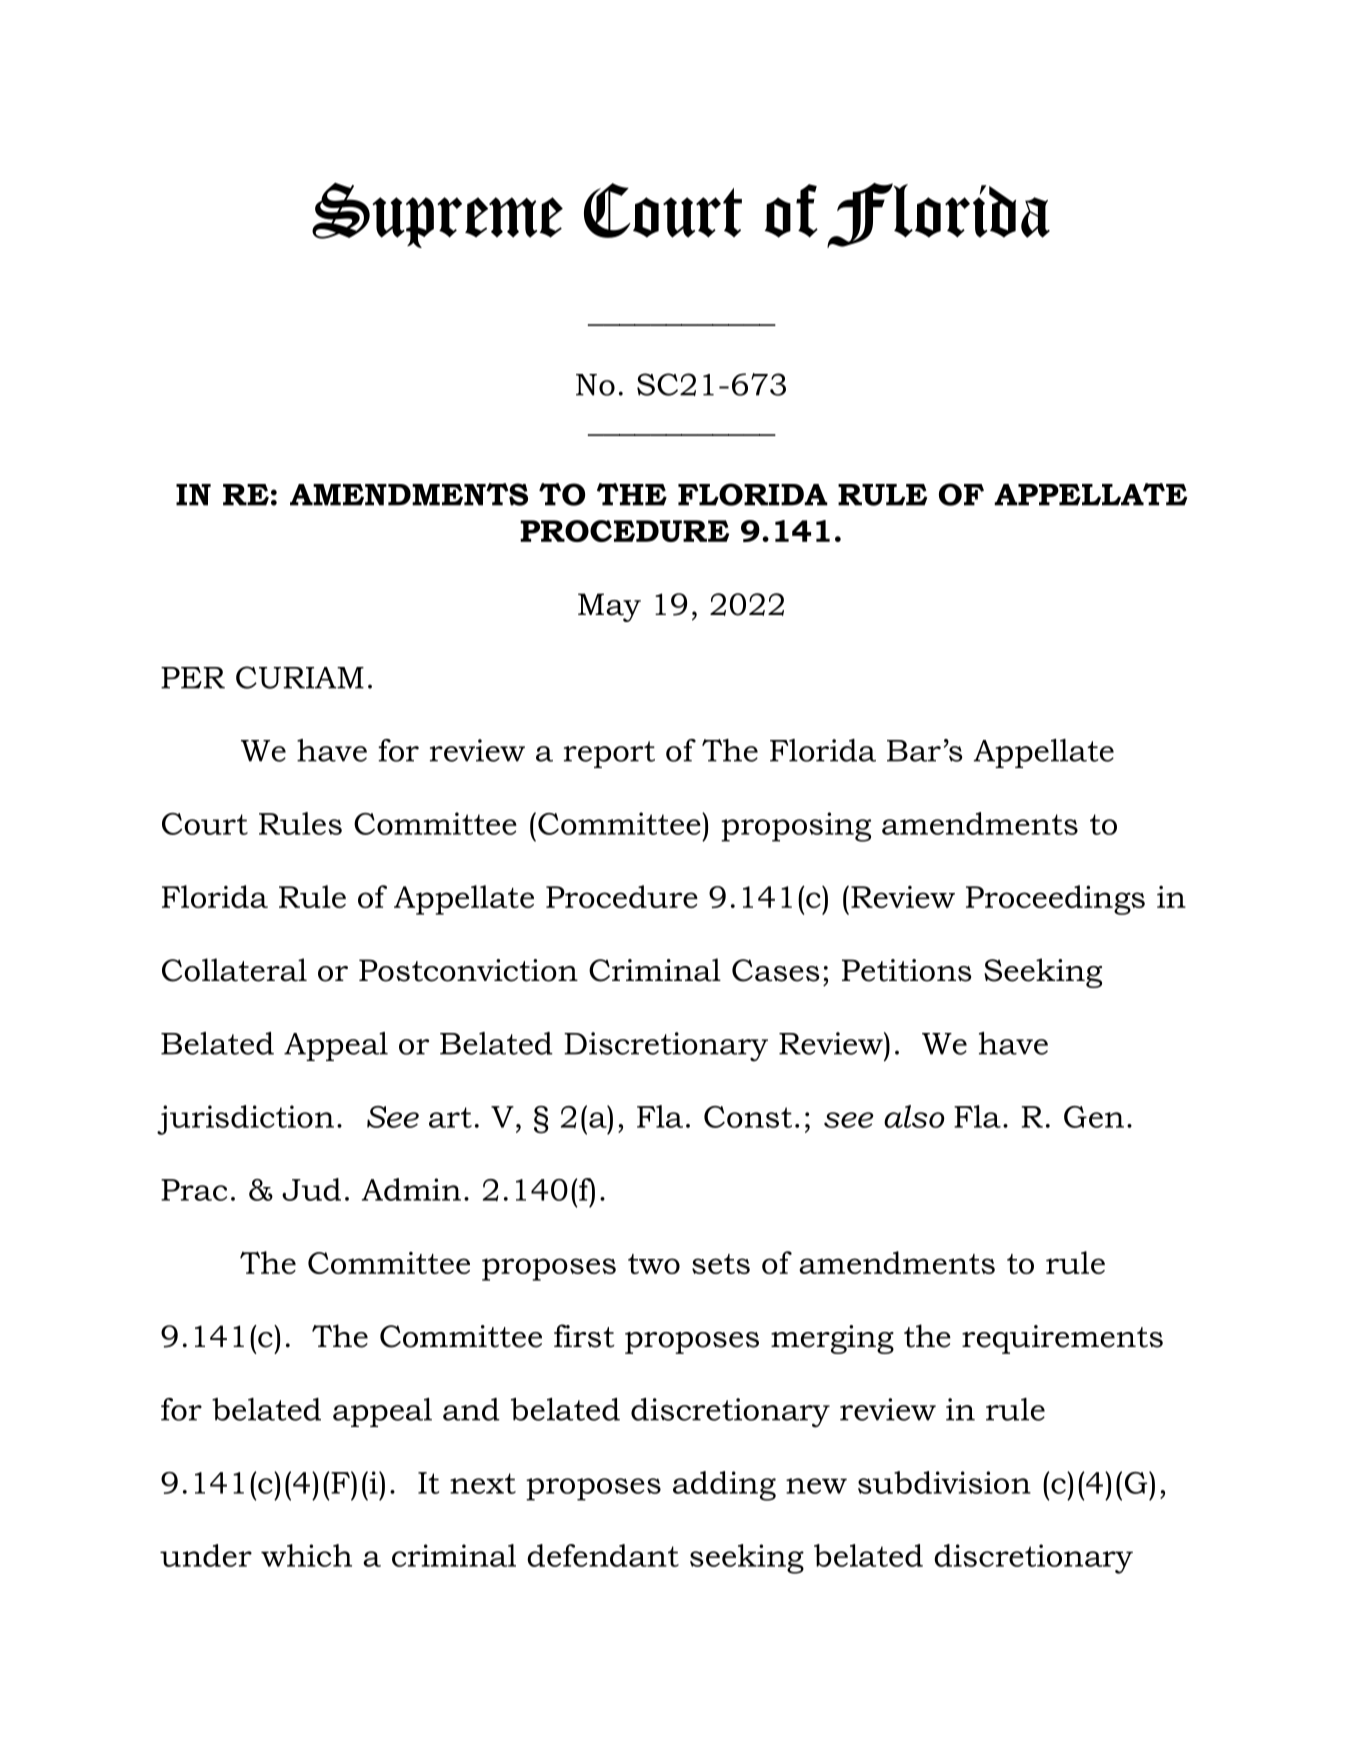 The image size is (1363, 1764). I want to click on defendant, so click(603, 1555).
